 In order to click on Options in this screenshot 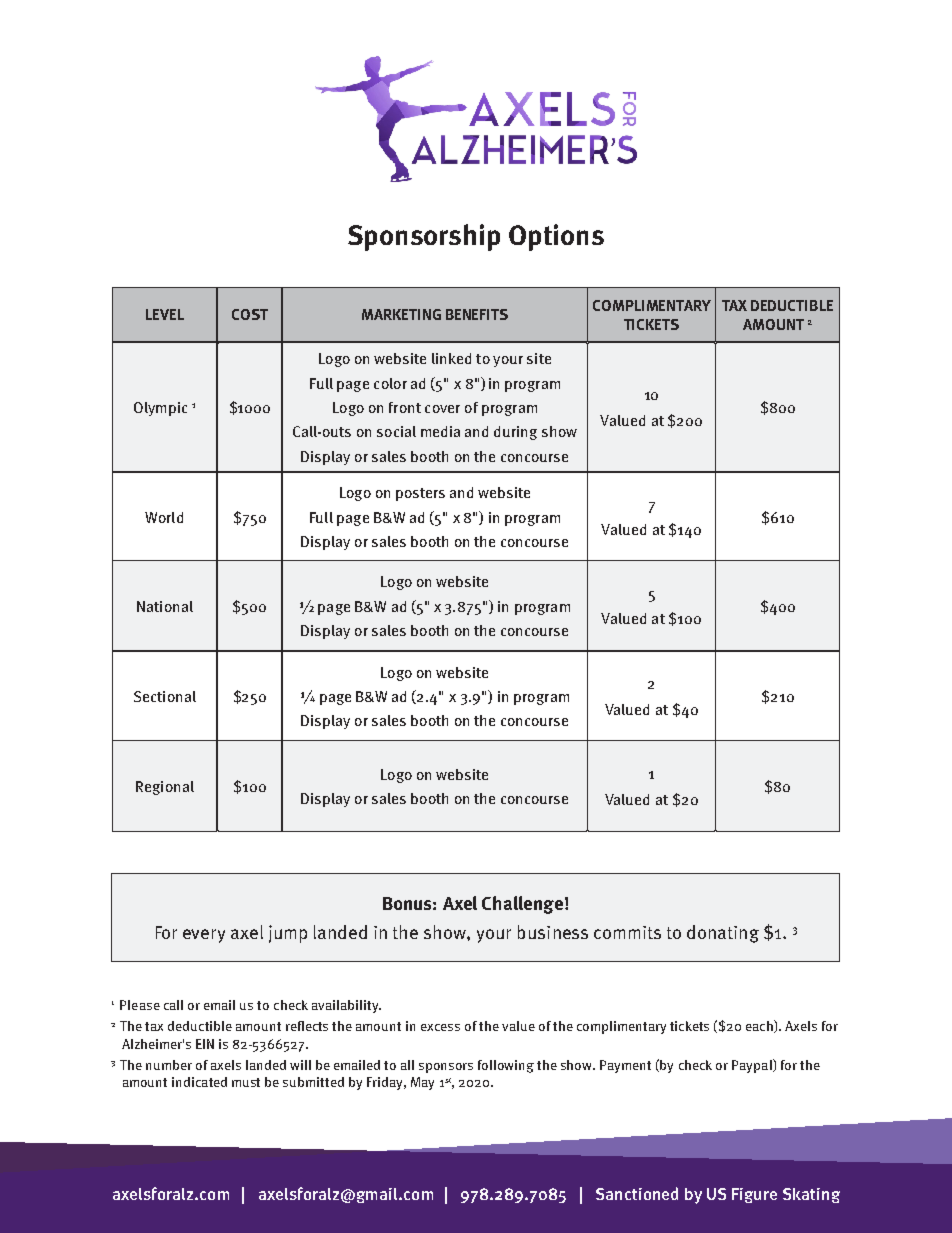, I will do `click(556, 237)`.
